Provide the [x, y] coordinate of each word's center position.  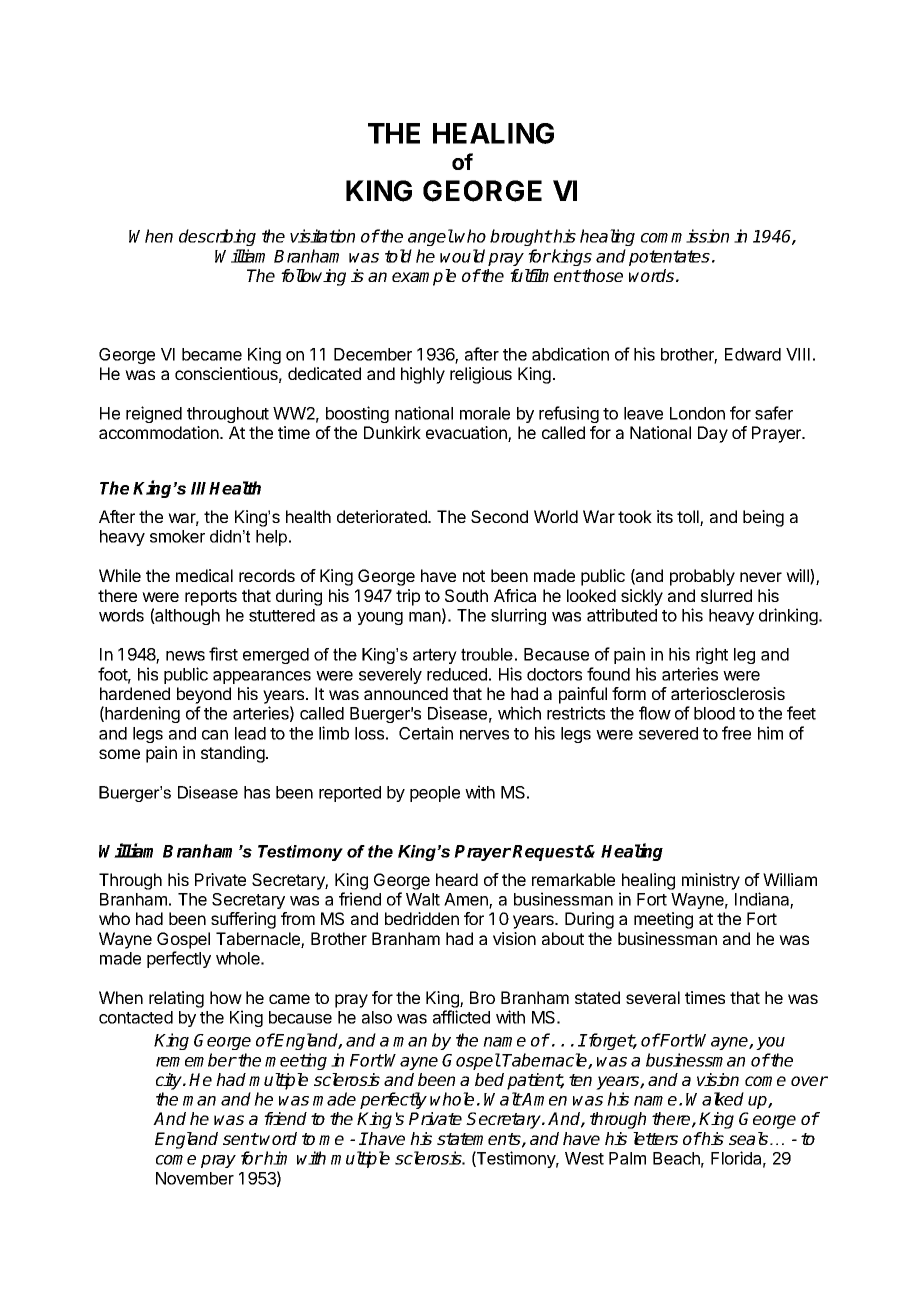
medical [204, 575]
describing [217, 237]
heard [457, 879]
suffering [243, 920]
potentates [669, 258]
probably [702, 577]
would [462, 256]
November [195, 1178]
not [474, 576]
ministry [711, 881]
